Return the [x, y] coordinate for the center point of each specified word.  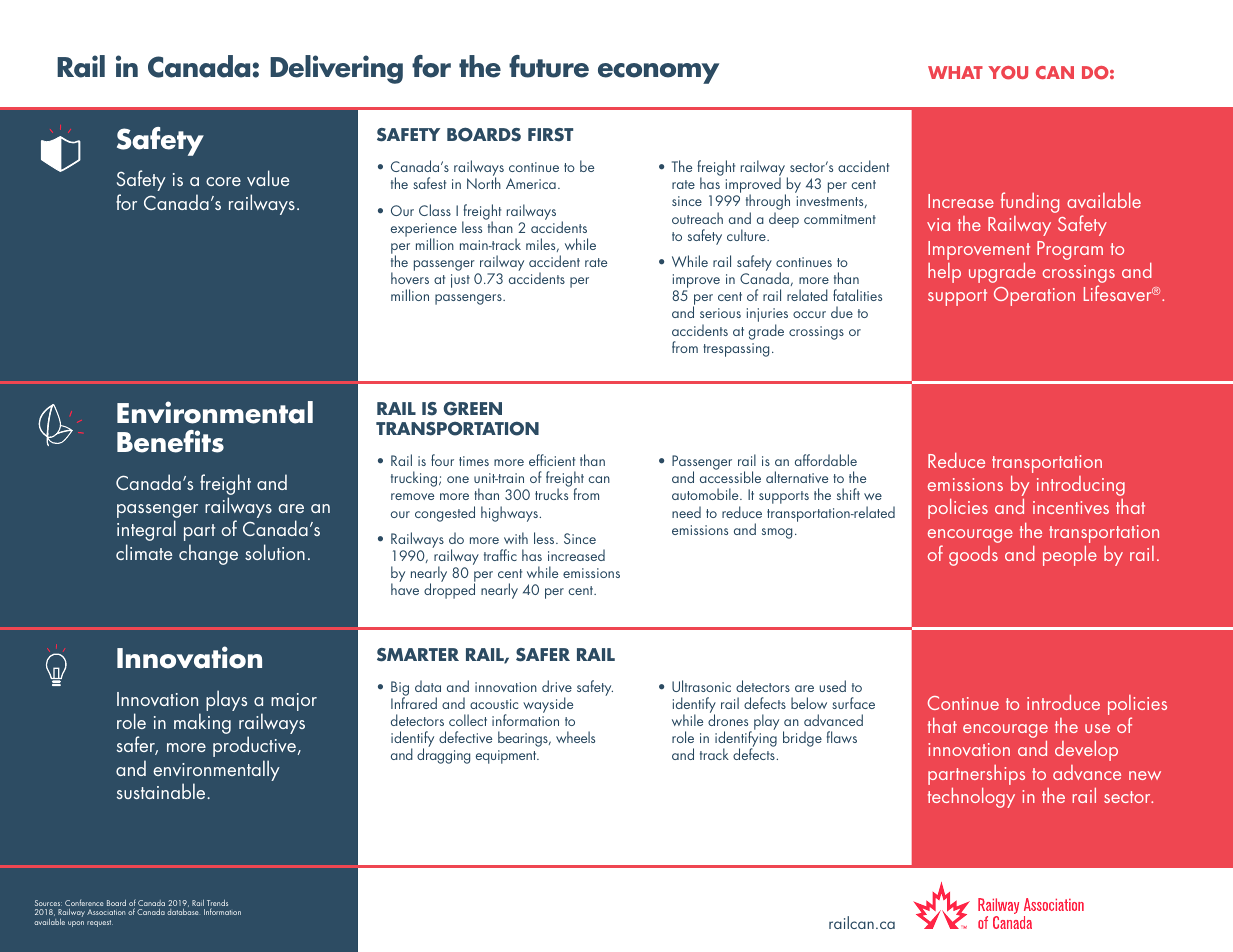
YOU [1008, 73]
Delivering [336, 69]
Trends [217, 904]
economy [658, 73]
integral [146, 530]
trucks [551, 494]
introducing [1081, 486]
